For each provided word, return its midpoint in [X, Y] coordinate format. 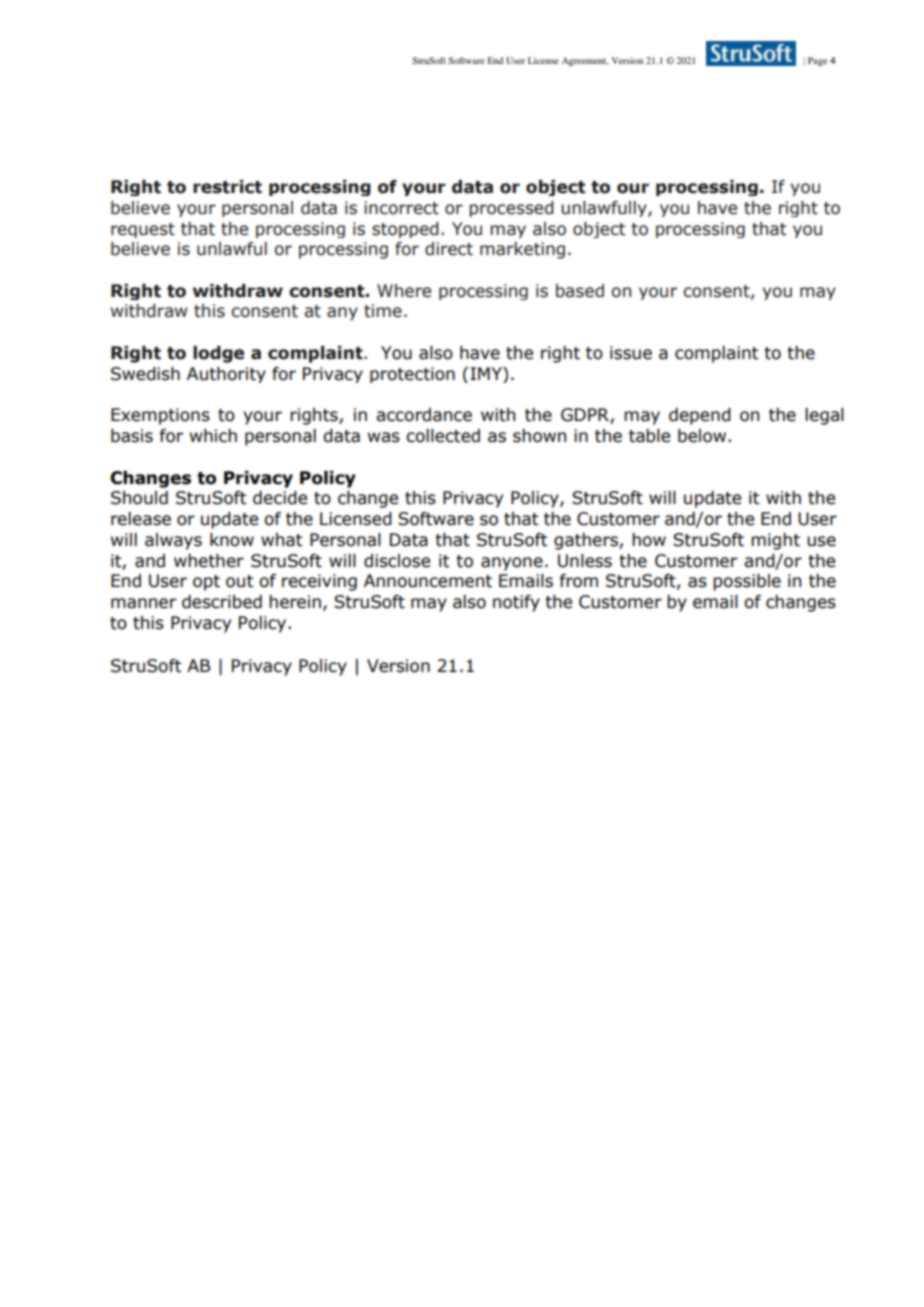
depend [700, 416]
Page [817, 61]
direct [449, 249]
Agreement [585, 61]
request [143, 230]
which [213, 436]
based [580, 291]
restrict [227, 187]
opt [206, 583]
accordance [424, 415]
